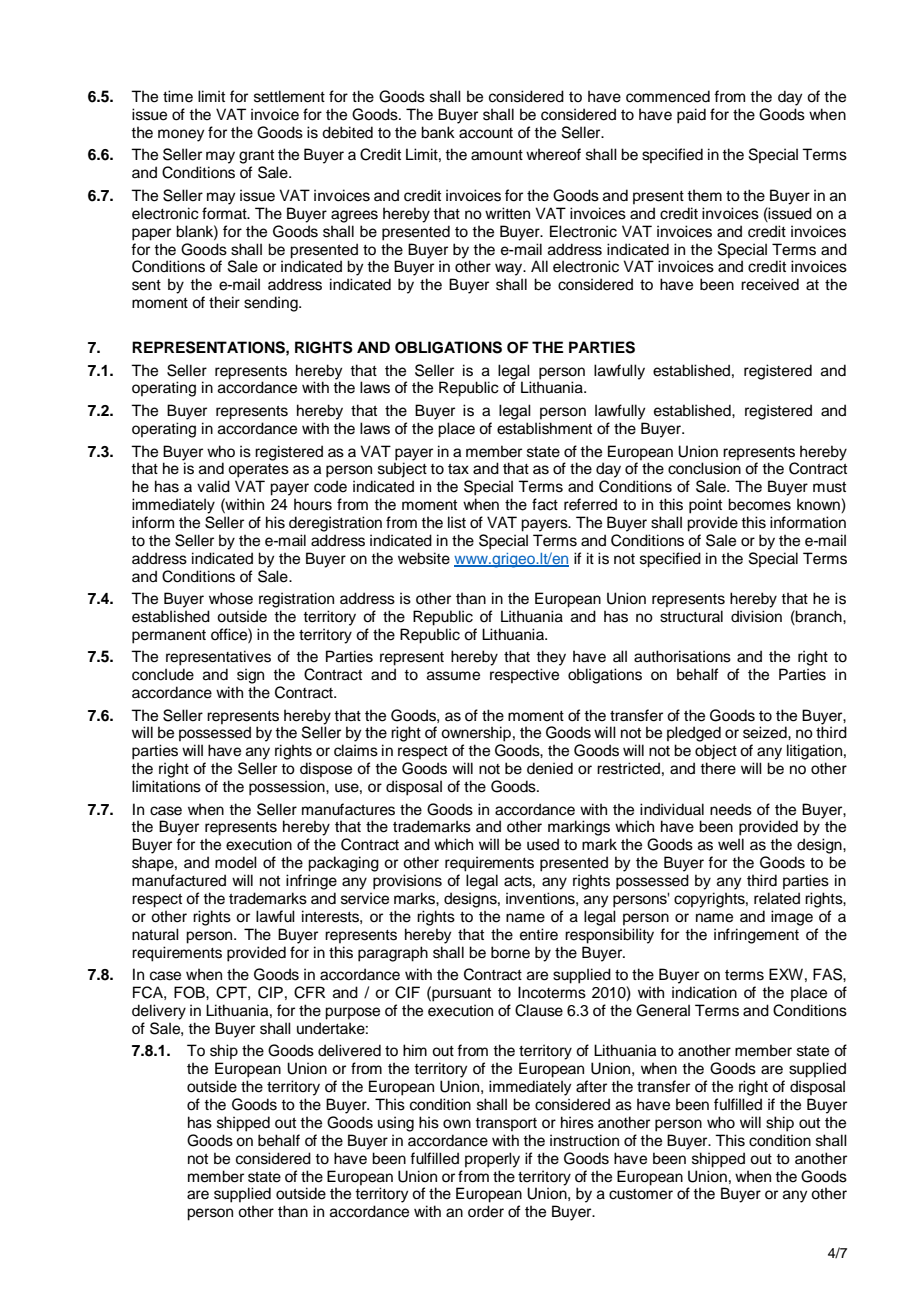 This page has height=1308, width=924. What do you see at coordinates (169, 637) in the page?
I see `permanent` at bounding box center [169, 637].
